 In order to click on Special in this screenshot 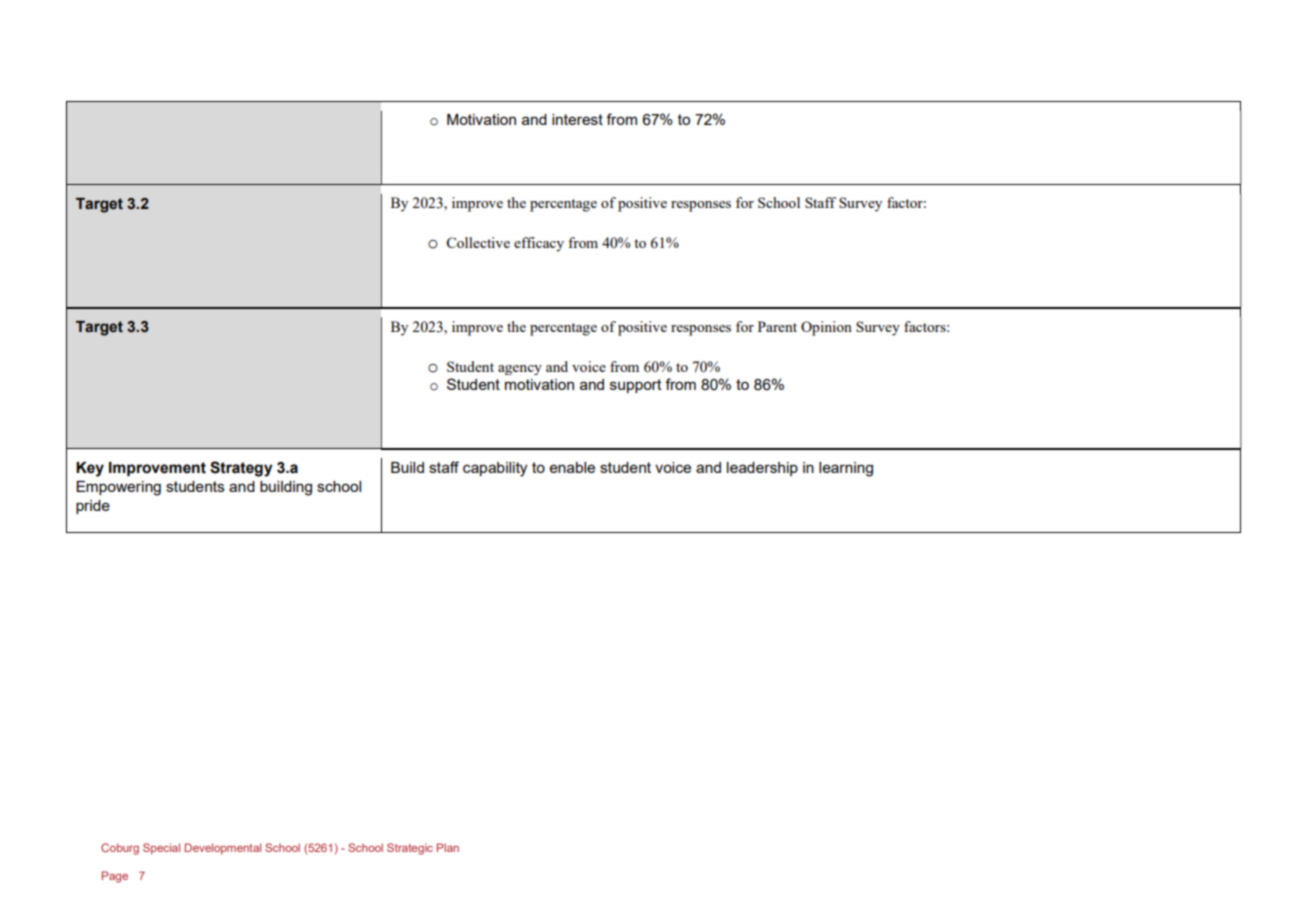, I will do `click(161, 849)`.
